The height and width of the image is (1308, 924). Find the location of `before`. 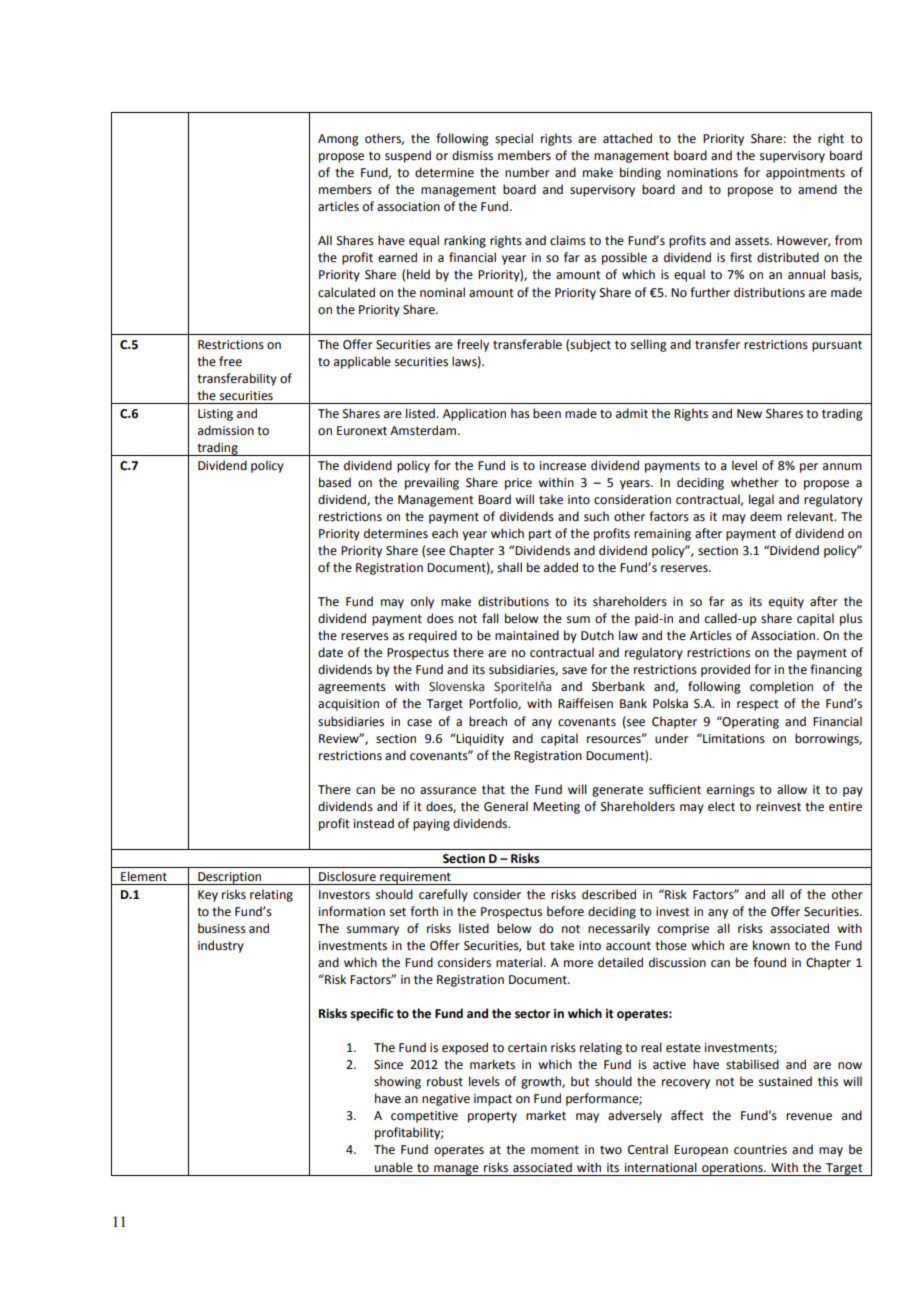

before is located at coordinates (565, 911).
